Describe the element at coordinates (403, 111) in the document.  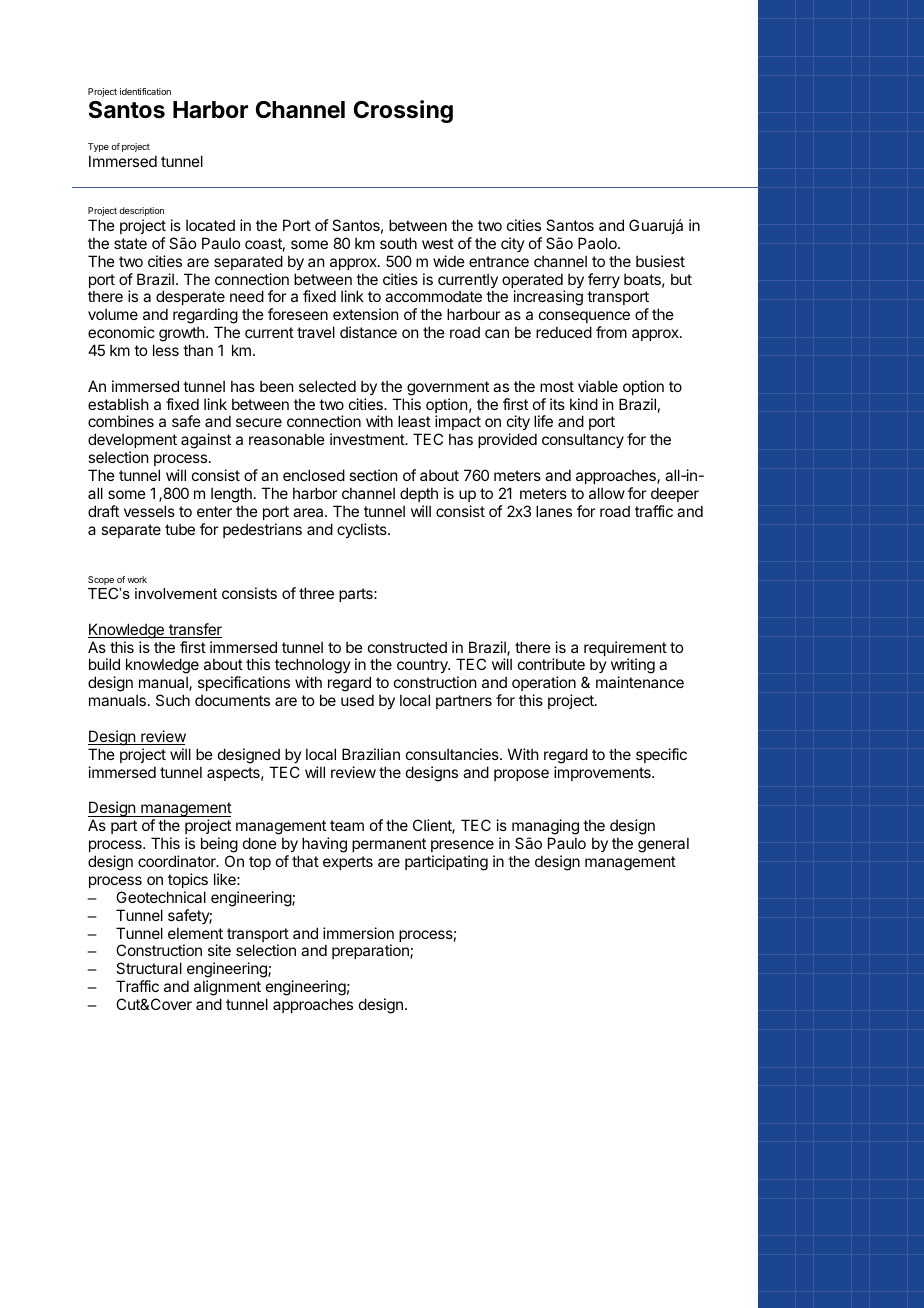
I see `Crossing` at that location.
